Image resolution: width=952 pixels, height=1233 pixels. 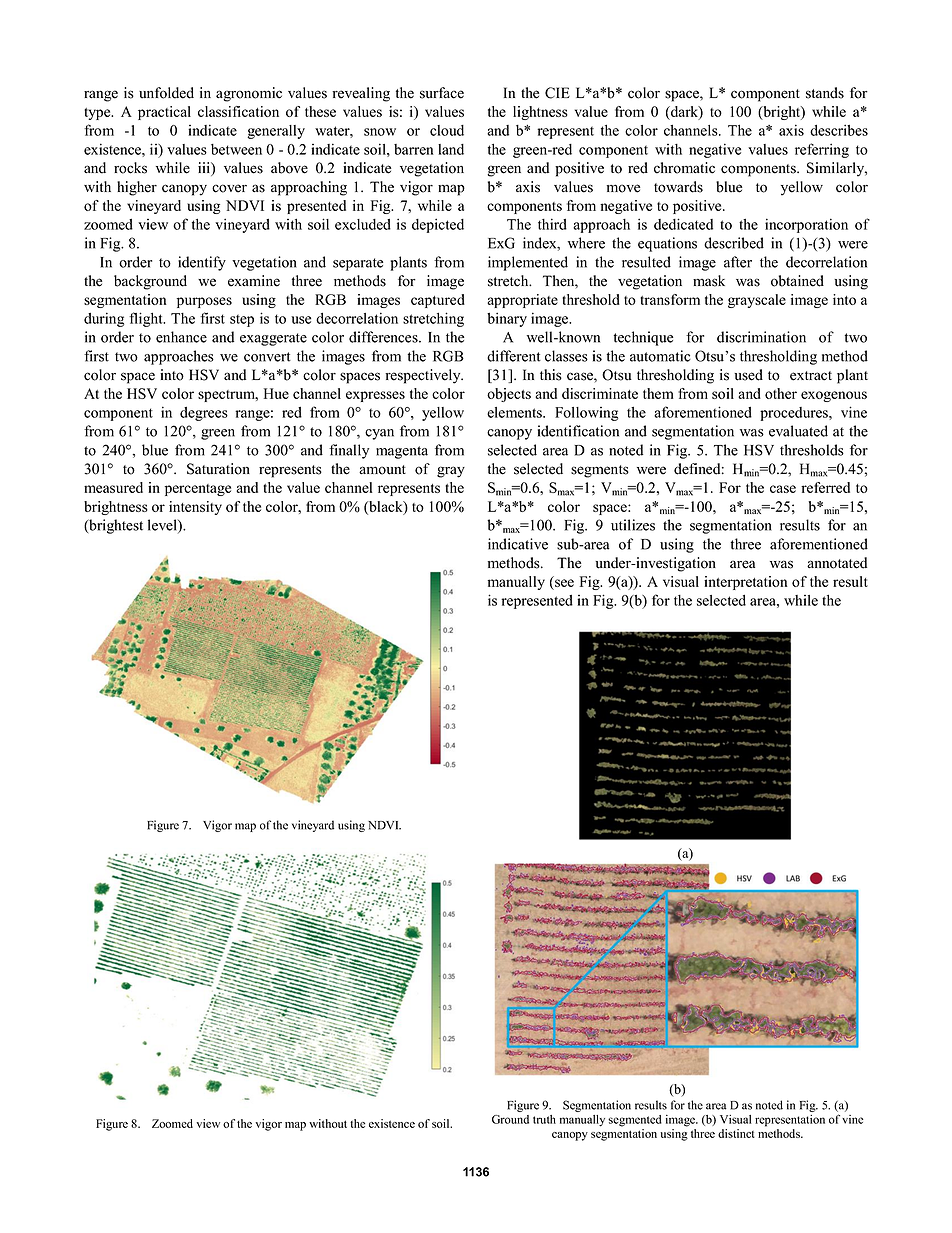 I want to click on used, so click(x=748, y=375).
